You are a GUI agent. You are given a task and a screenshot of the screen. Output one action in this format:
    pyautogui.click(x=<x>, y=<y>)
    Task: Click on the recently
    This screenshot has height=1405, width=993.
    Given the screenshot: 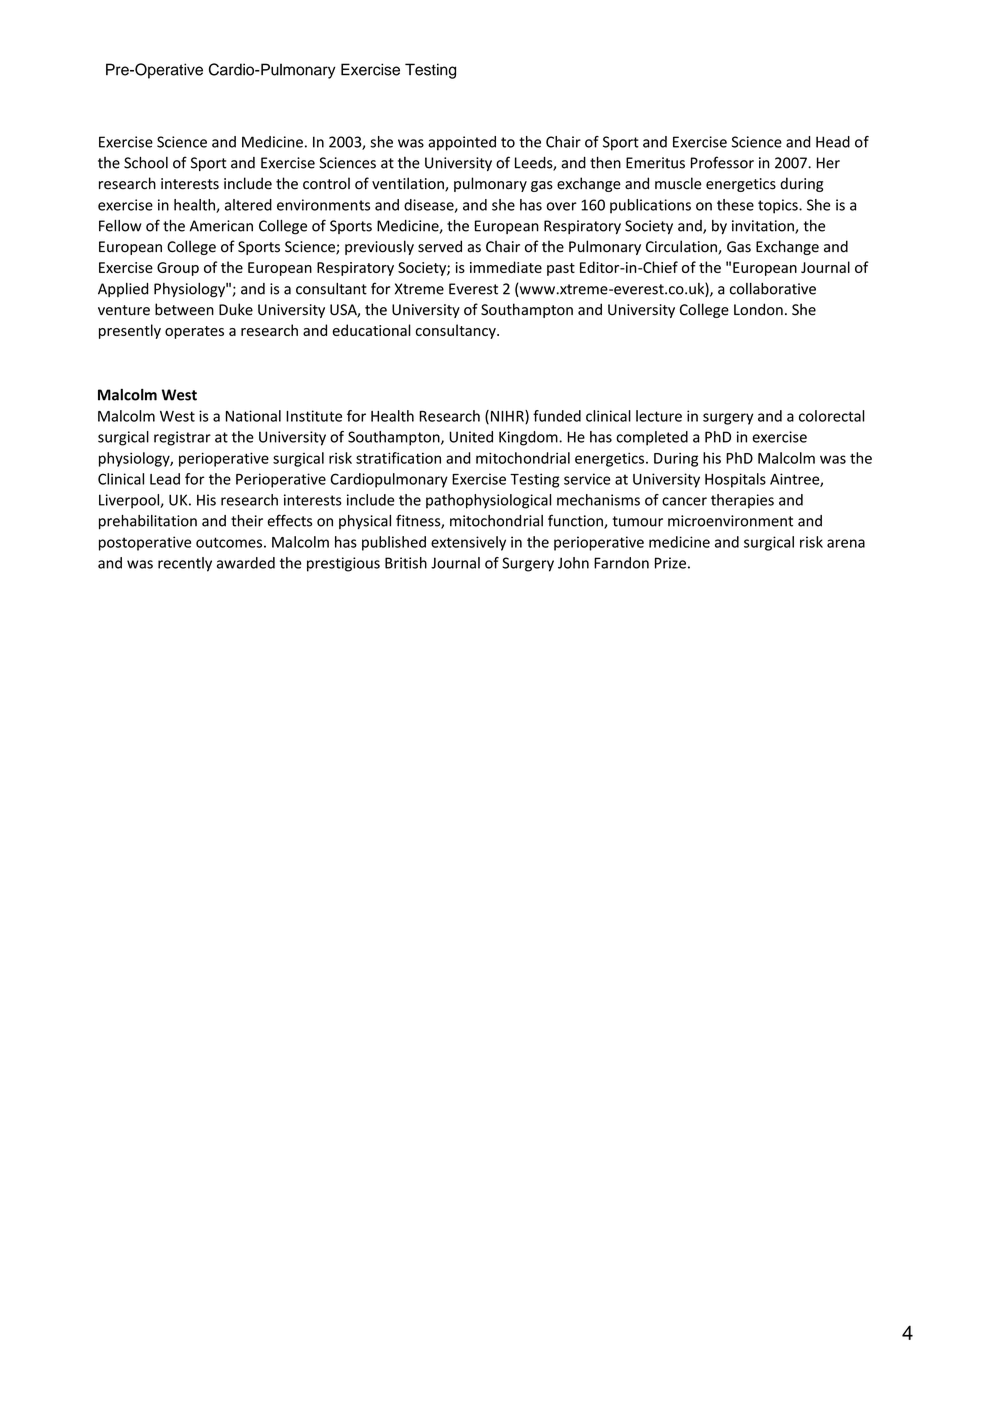 What is the action you would take?
    pyautogui.click(x=185, y=564)
